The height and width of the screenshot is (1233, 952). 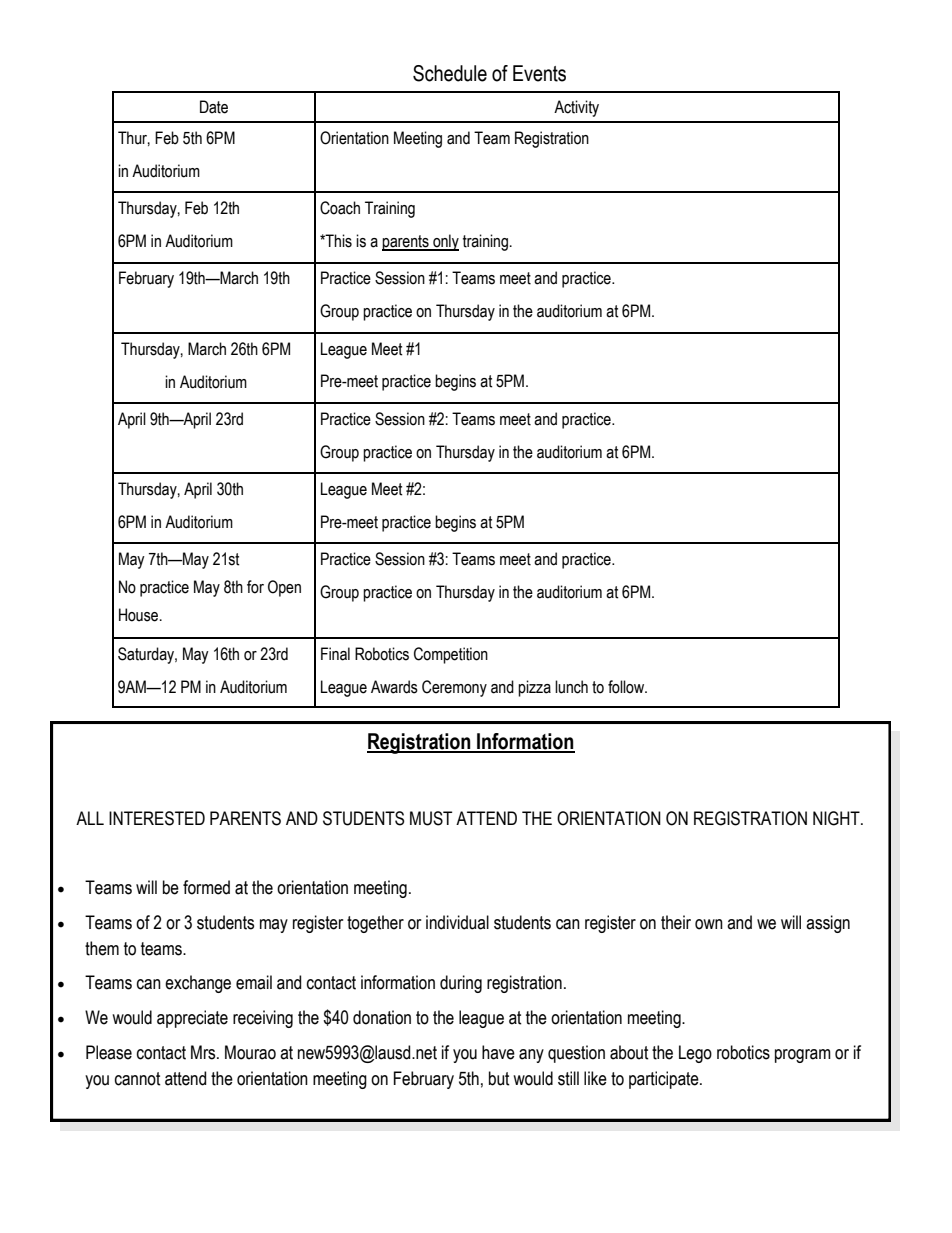 What do you see at coordinates (157, 818) in the screenshot?
I see `INTERESTED` at bounding box center [157, 818].
